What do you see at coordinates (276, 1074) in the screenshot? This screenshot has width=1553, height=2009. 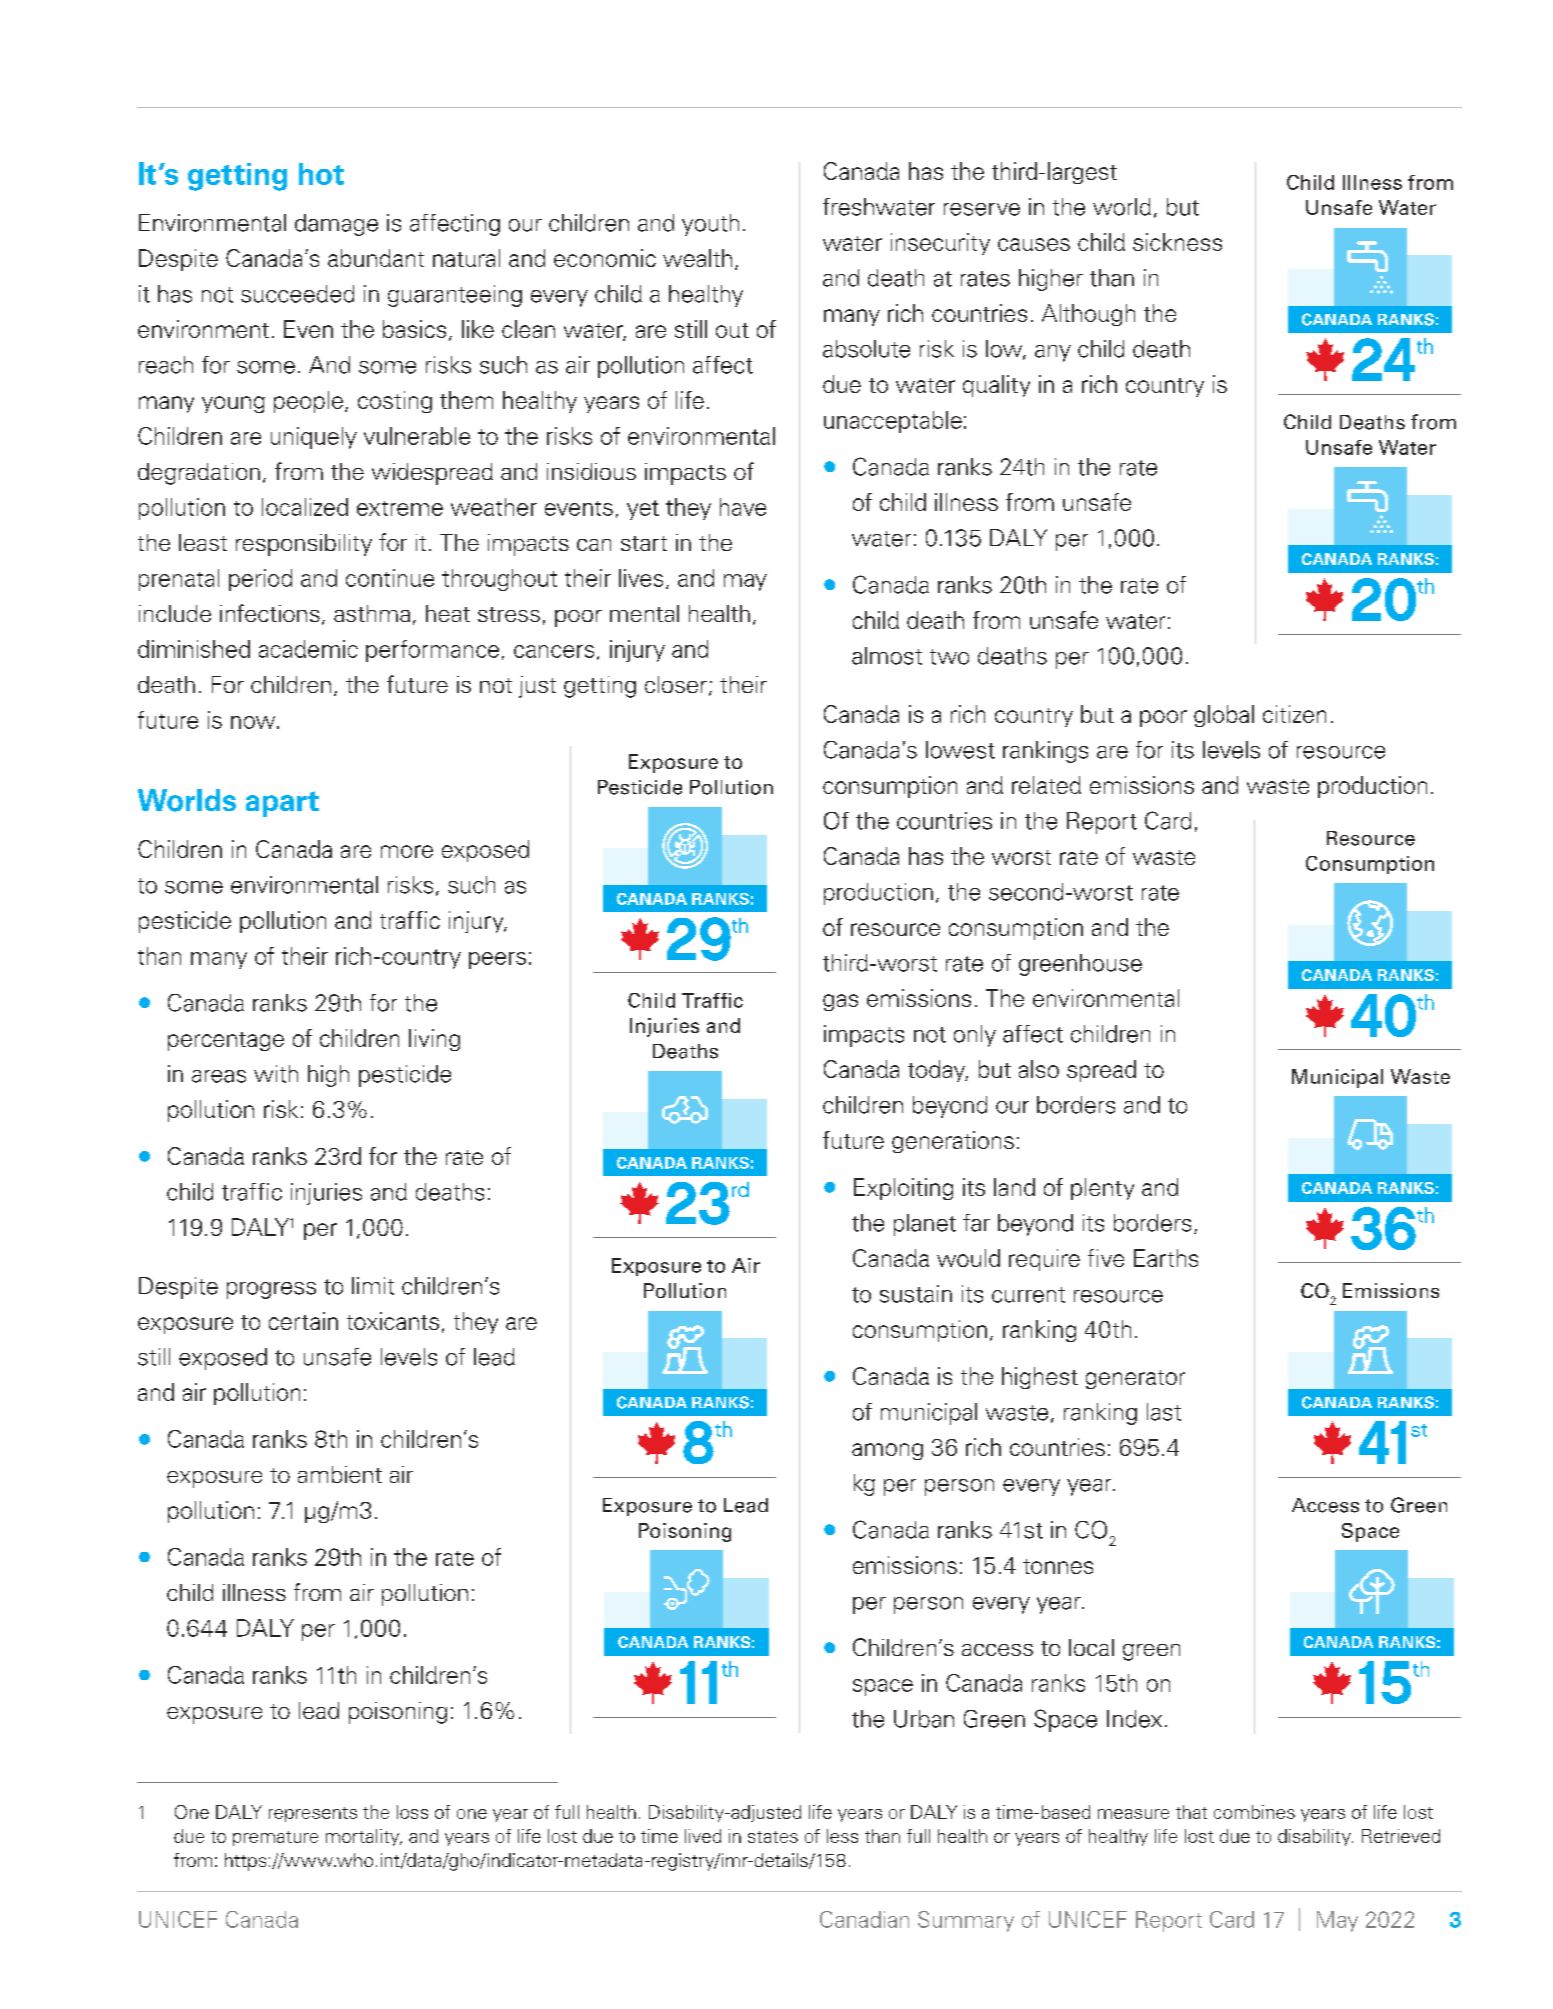 I see `with` at bounding box center [276, 1074].
